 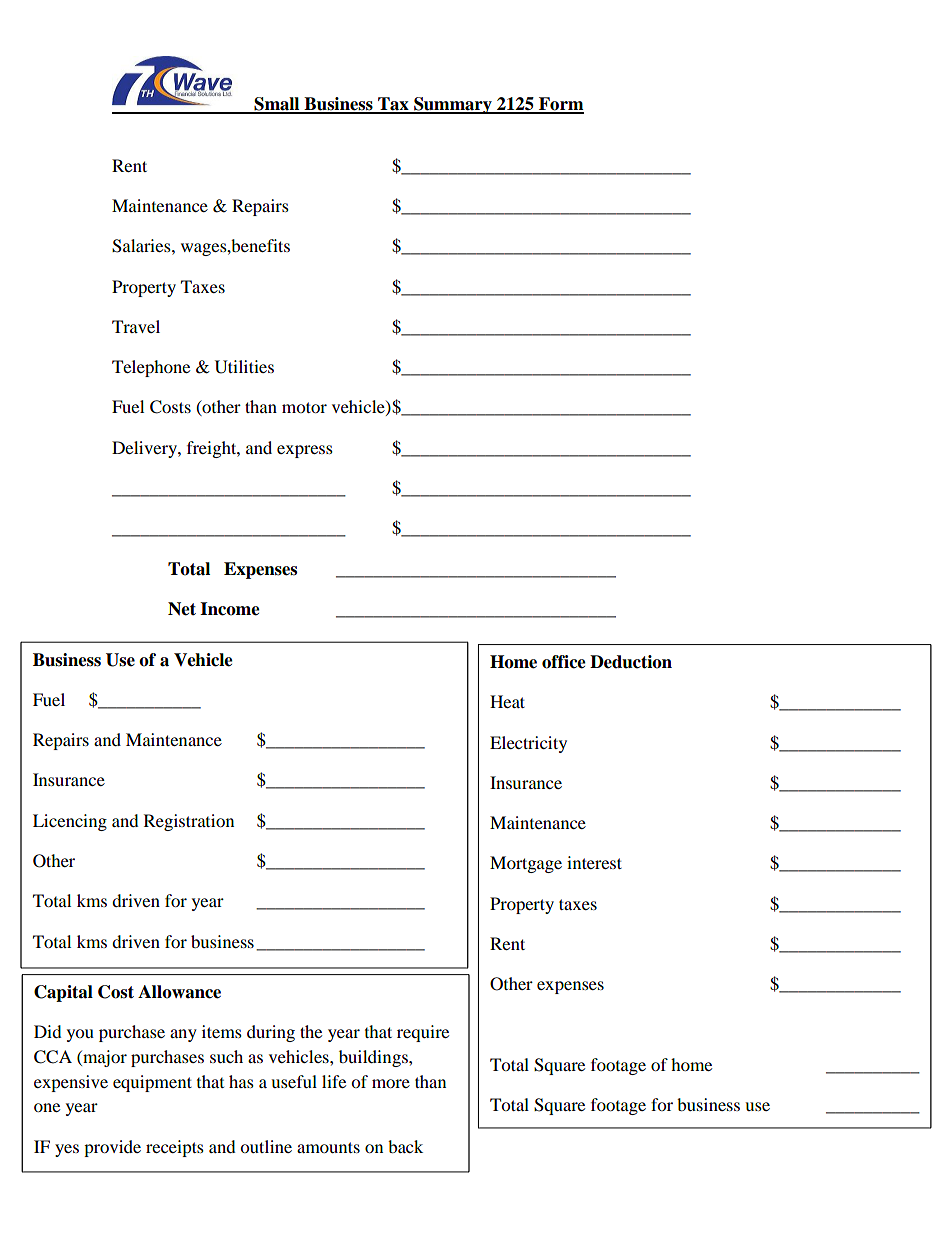 I want to click on office, so click(x=564, y=662).
